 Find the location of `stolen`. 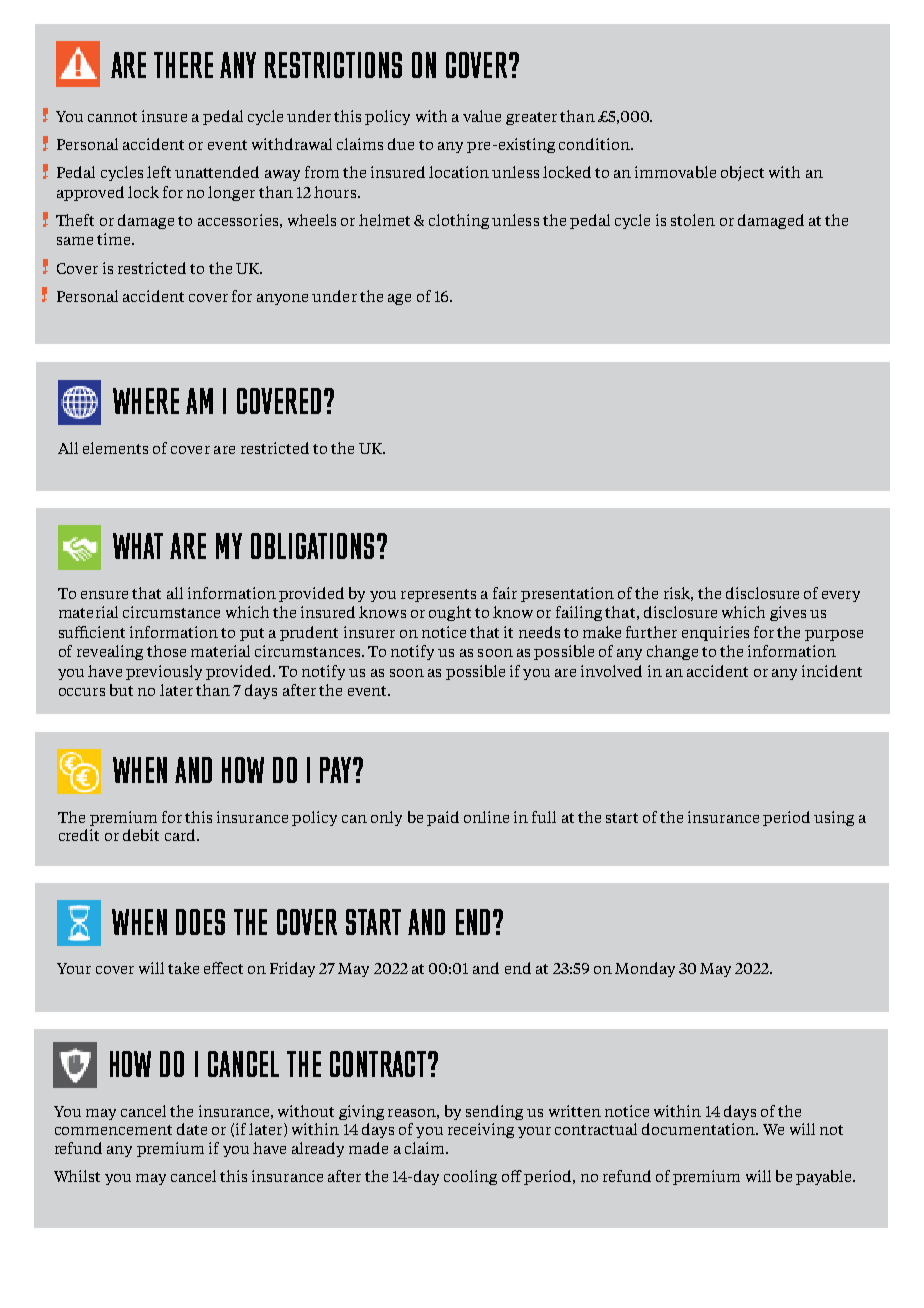

stolen is located at coordinates (693, 220).
